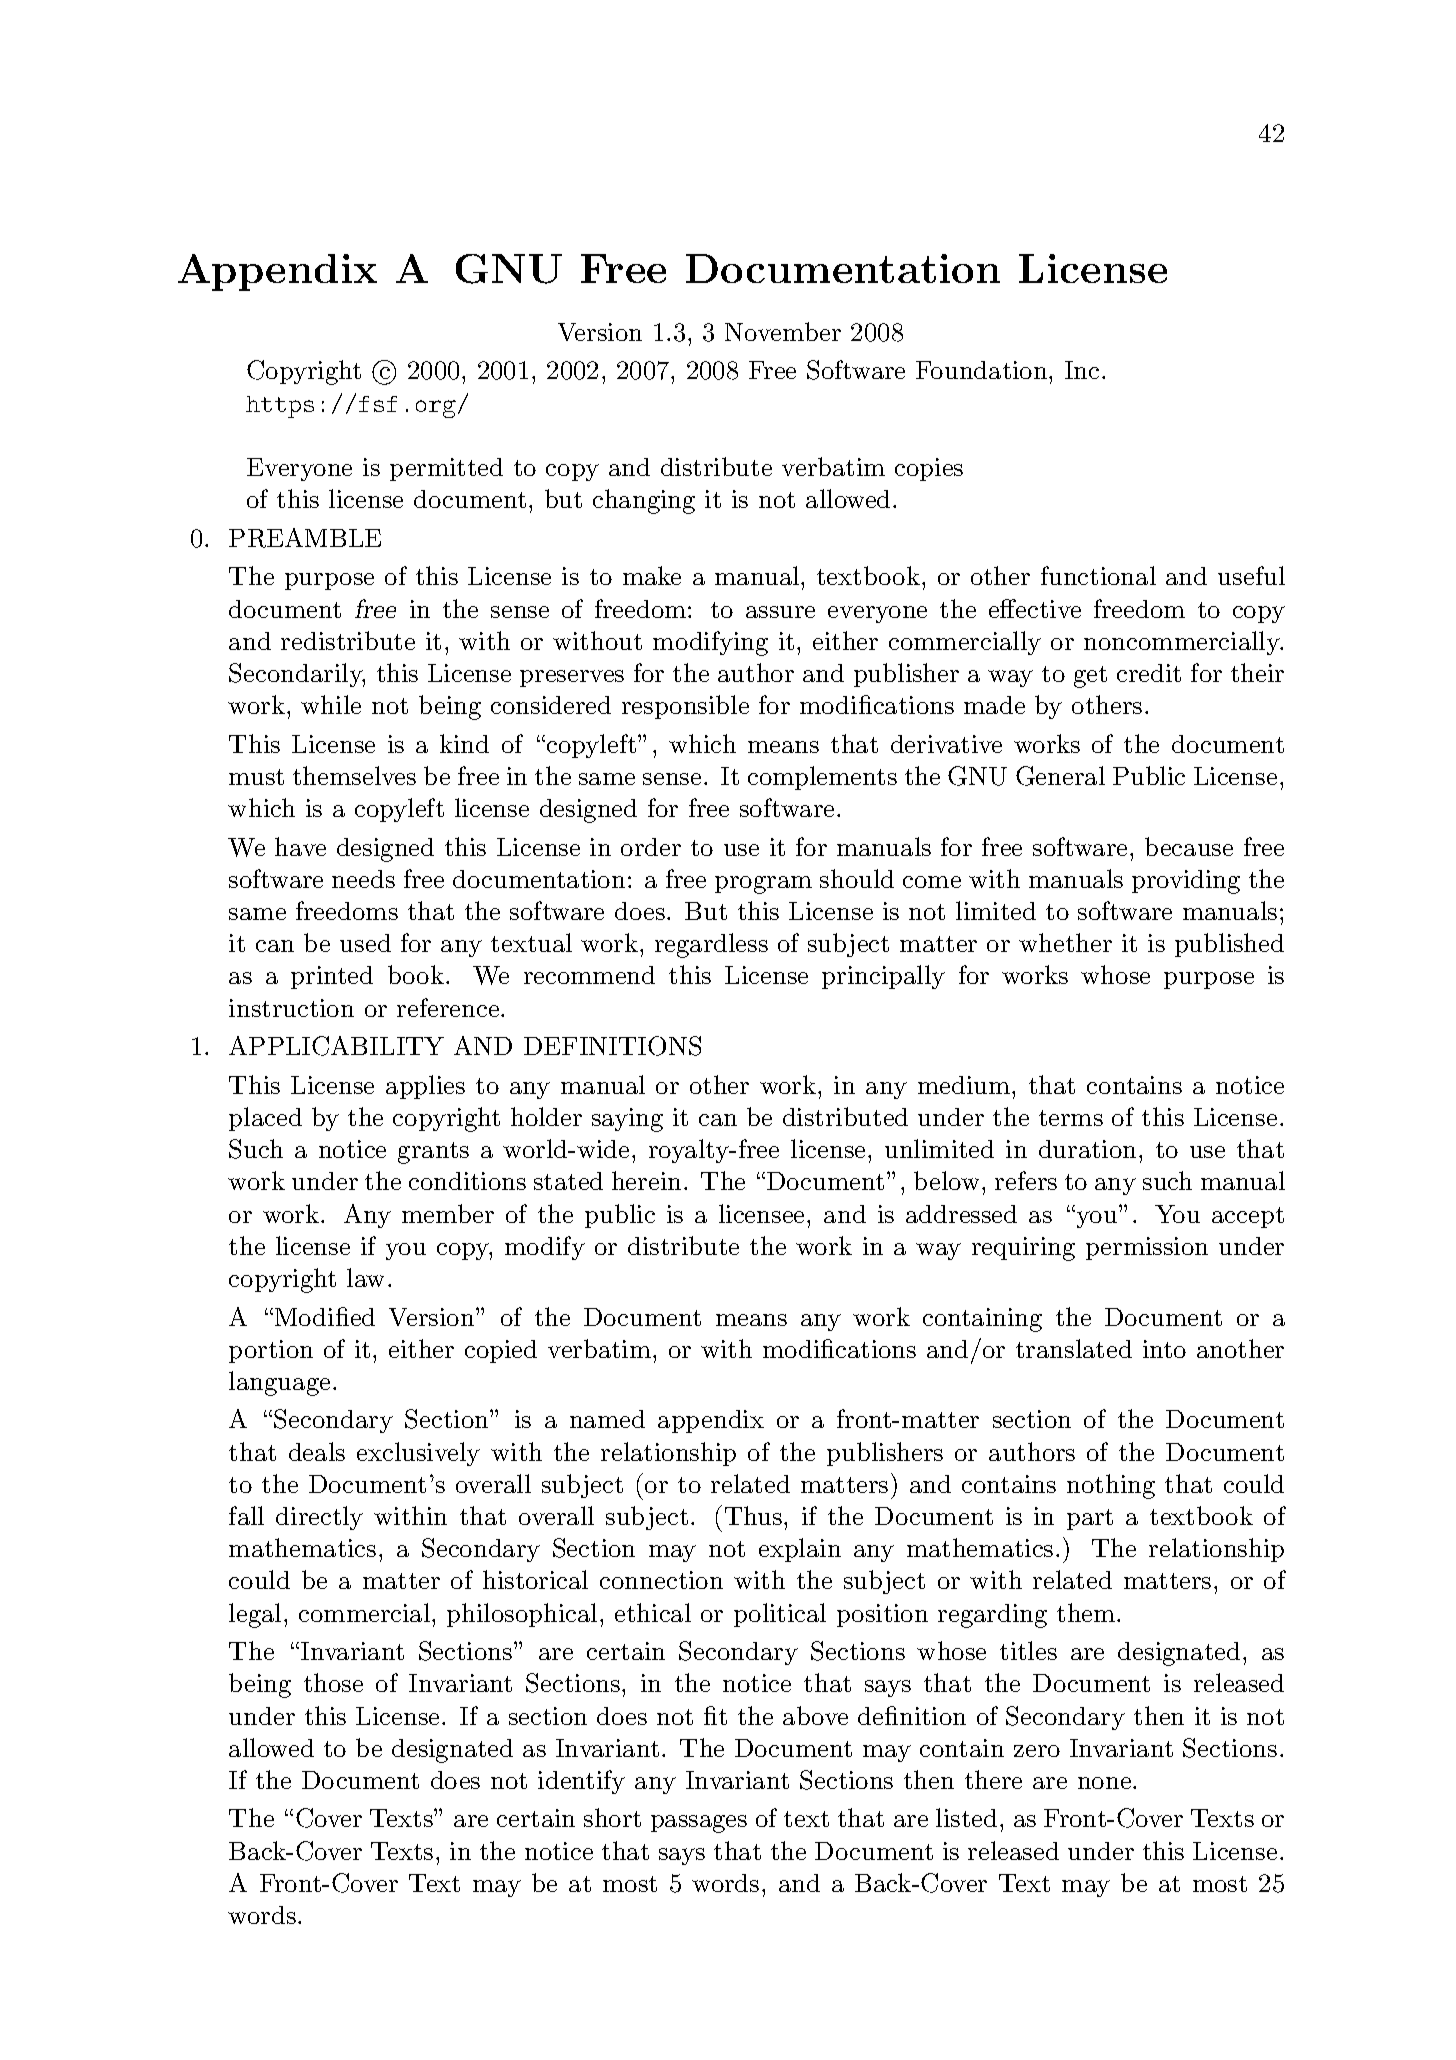 This screenshot has width=1456, height=2060. Describe the element at coordinates (1071, 1118) in the screenshot. I see `terms` at that location.
